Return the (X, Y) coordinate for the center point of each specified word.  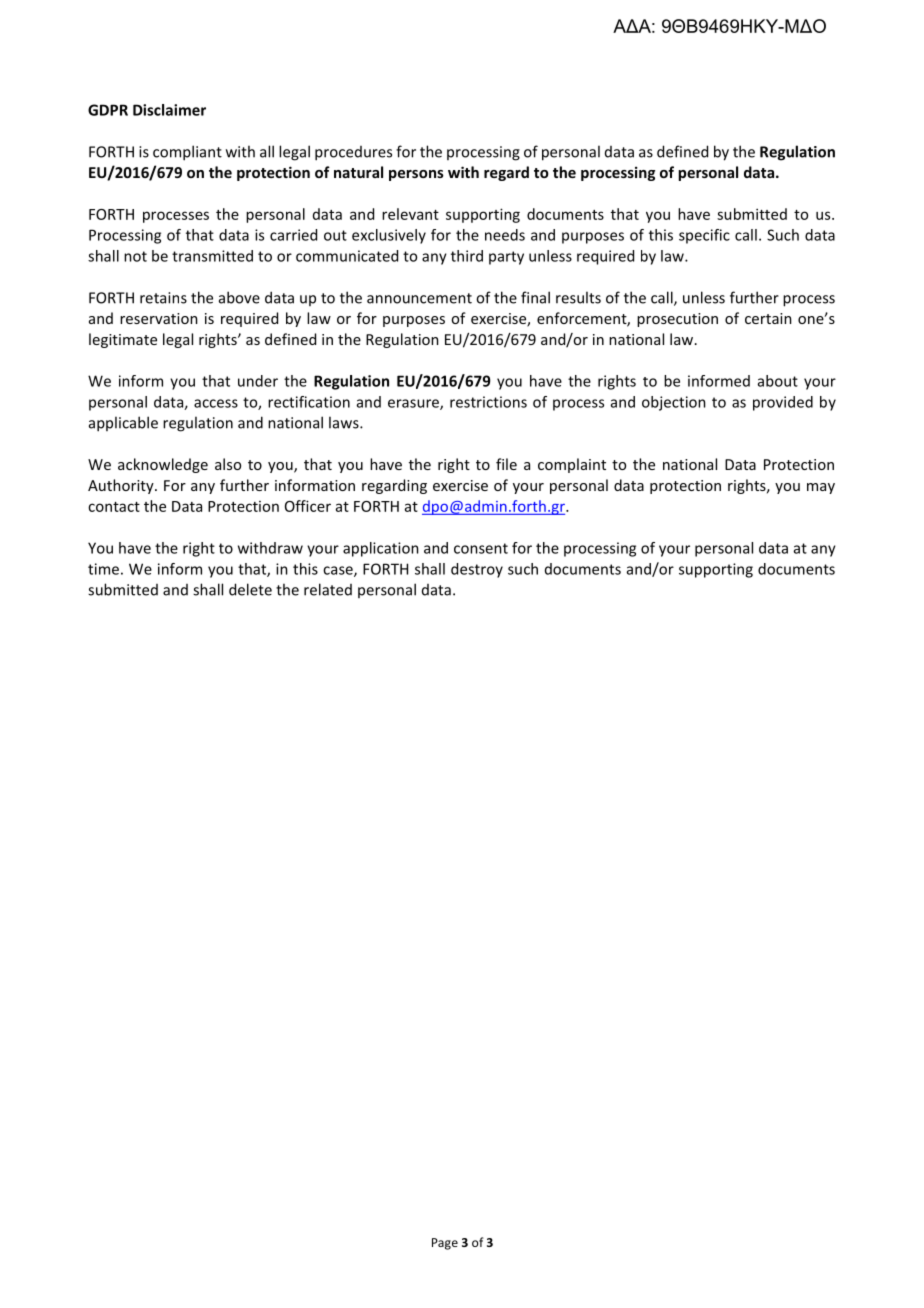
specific (704, 236)
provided (783, 403)
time (103, 569)
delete (250, 589)
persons (416, 175)
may (821, 488)
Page (445, 1244)
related (328, 589)
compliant (187, 153)
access (216, 403)
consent (481, 548)
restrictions (488, 402)
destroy (477, 570)
